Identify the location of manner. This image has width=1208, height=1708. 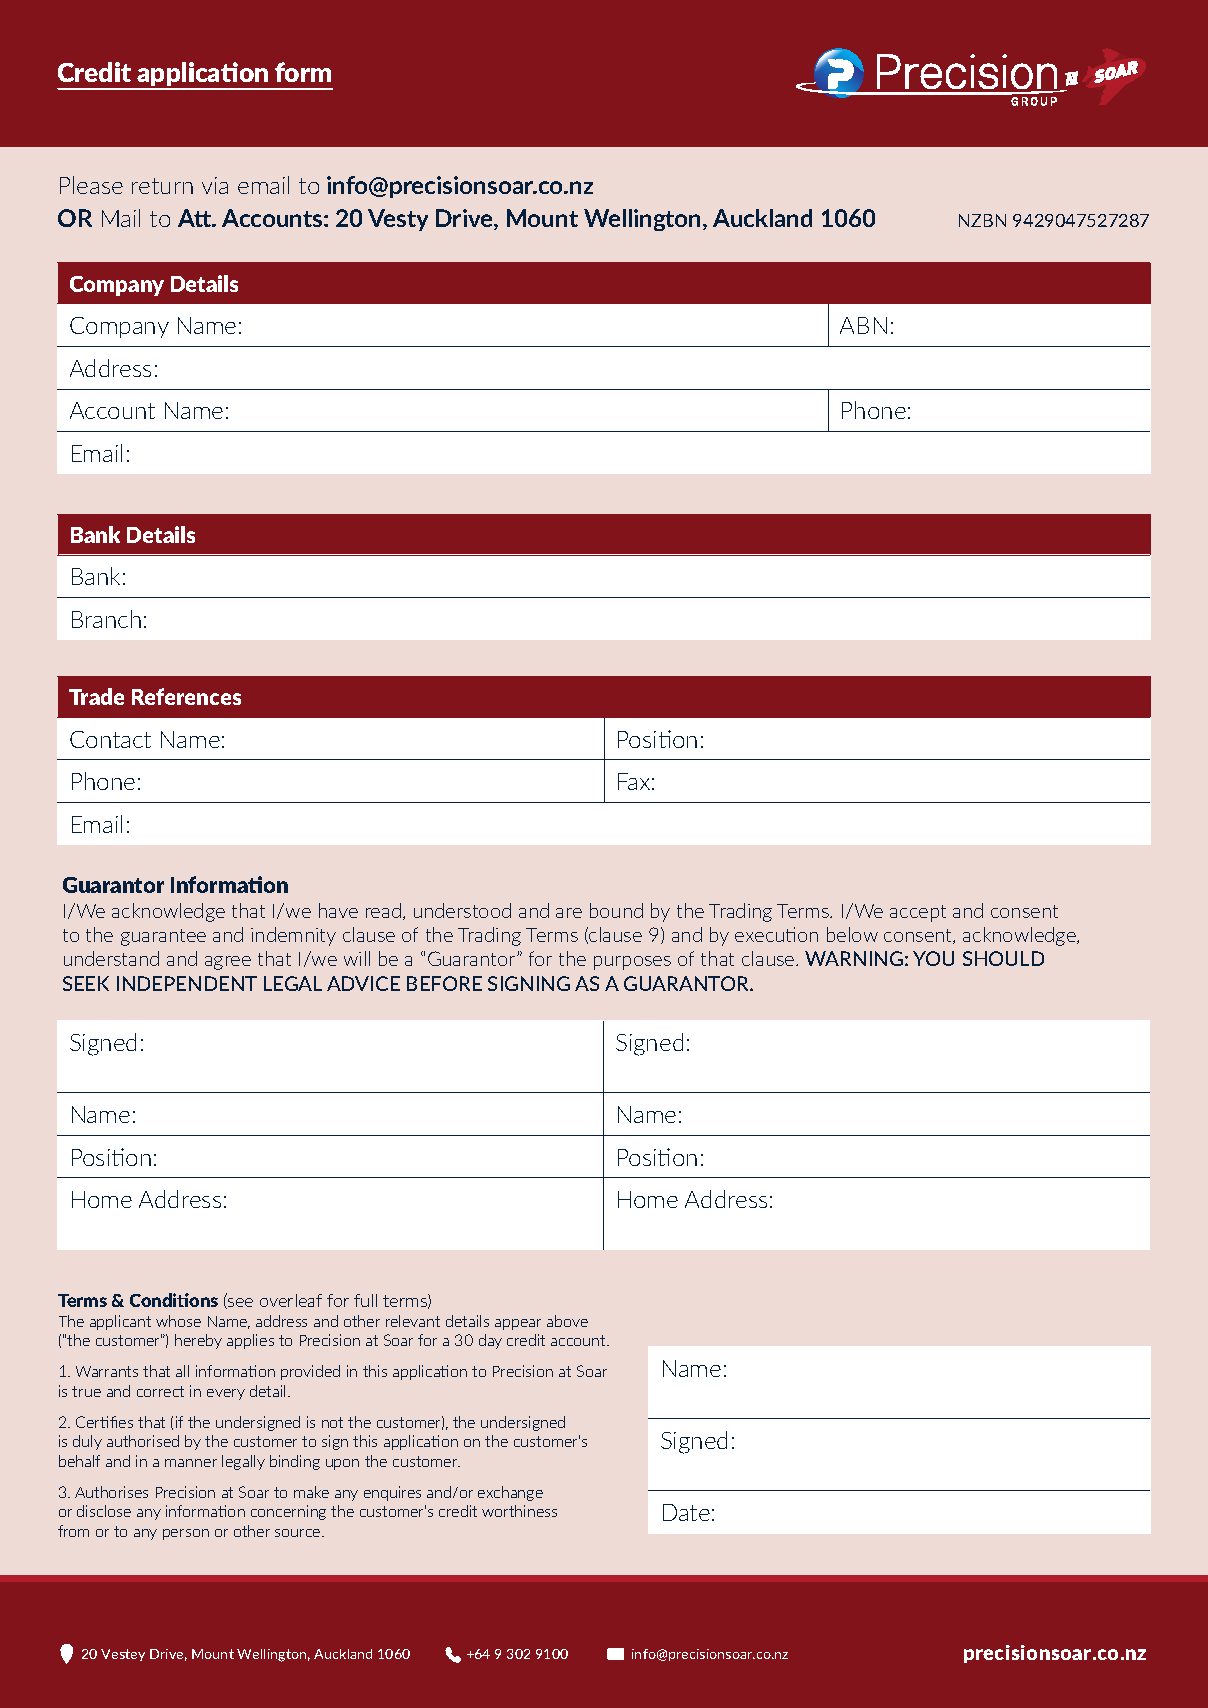
(191, 1463).
